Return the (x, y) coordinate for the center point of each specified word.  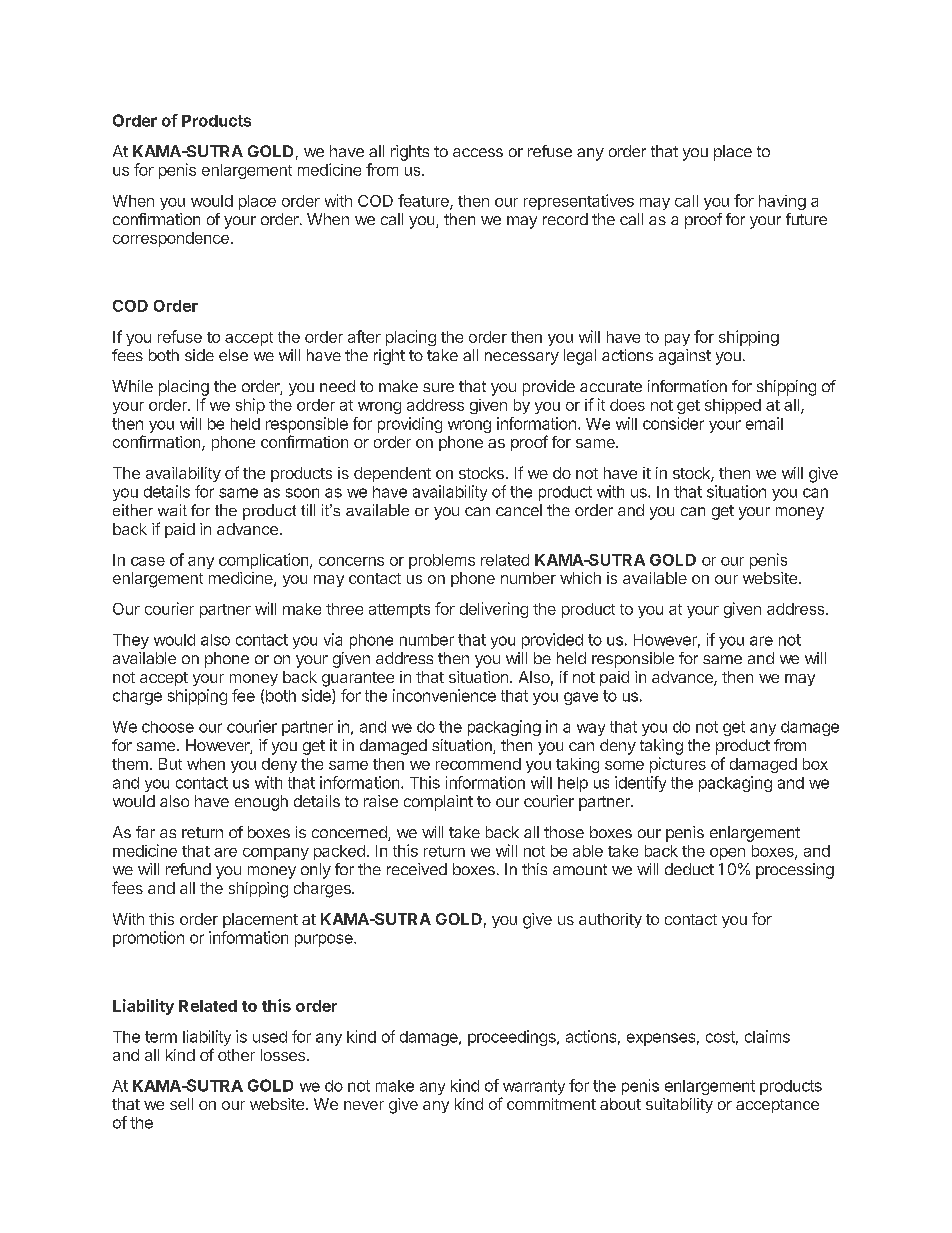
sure (438, 387)
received (417, 869)
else (233, 355)
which (580, 578)
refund (188, 869)
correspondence (171, 239)
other (236, 1055)
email (764, 423)
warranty (533, 1089)
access (478, 152)
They (131, 641)
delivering (494, 610)
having (782, 202)
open (727, 854)
